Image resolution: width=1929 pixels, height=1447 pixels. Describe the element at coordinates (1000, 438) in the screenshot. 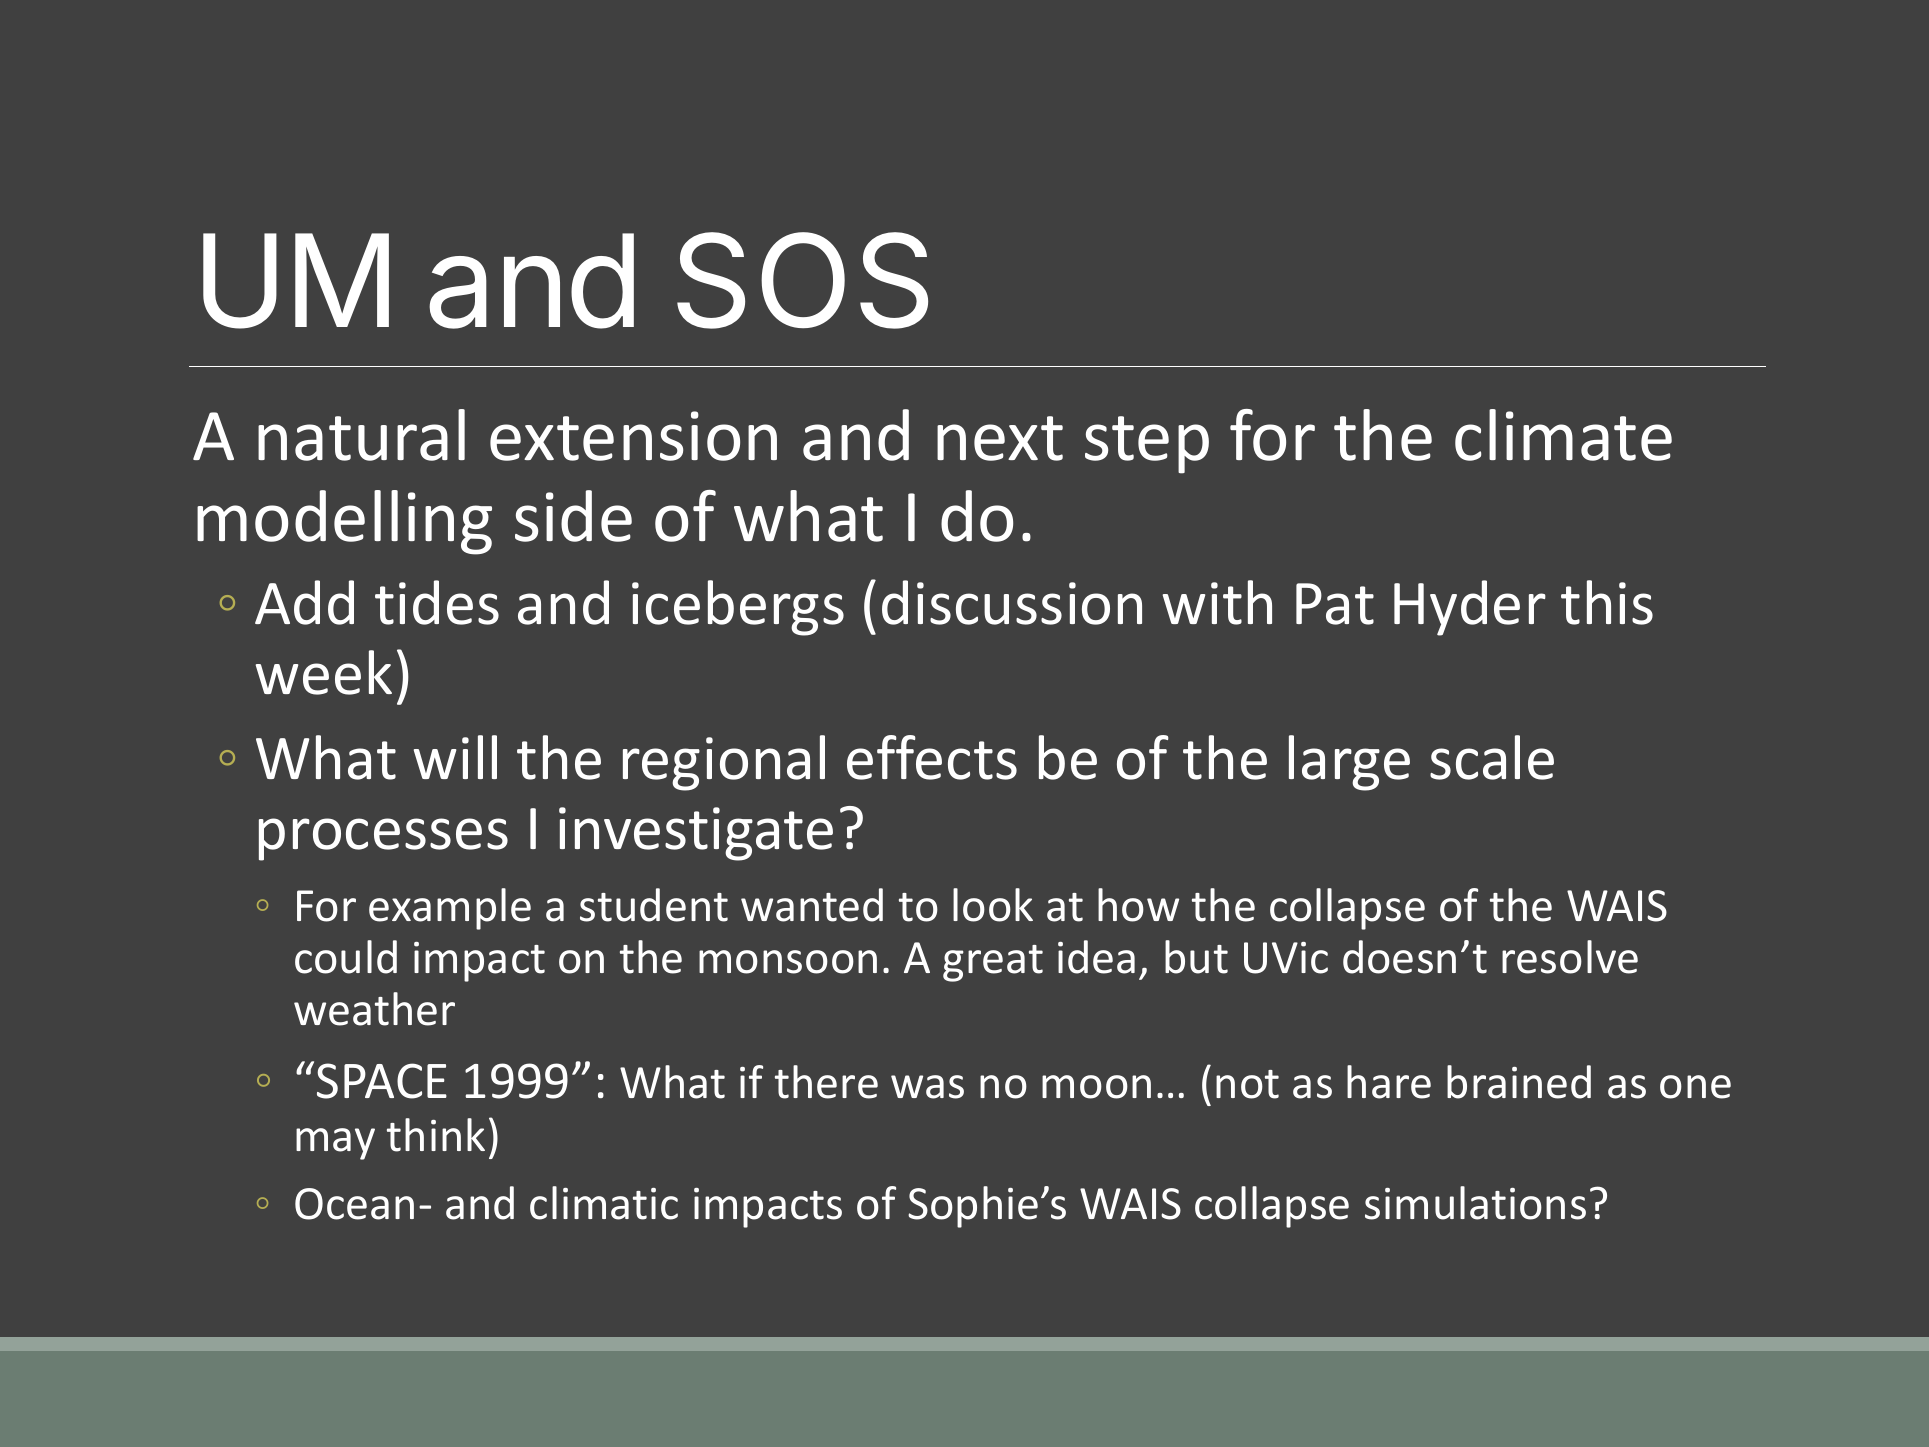

I see `next` at that location.
